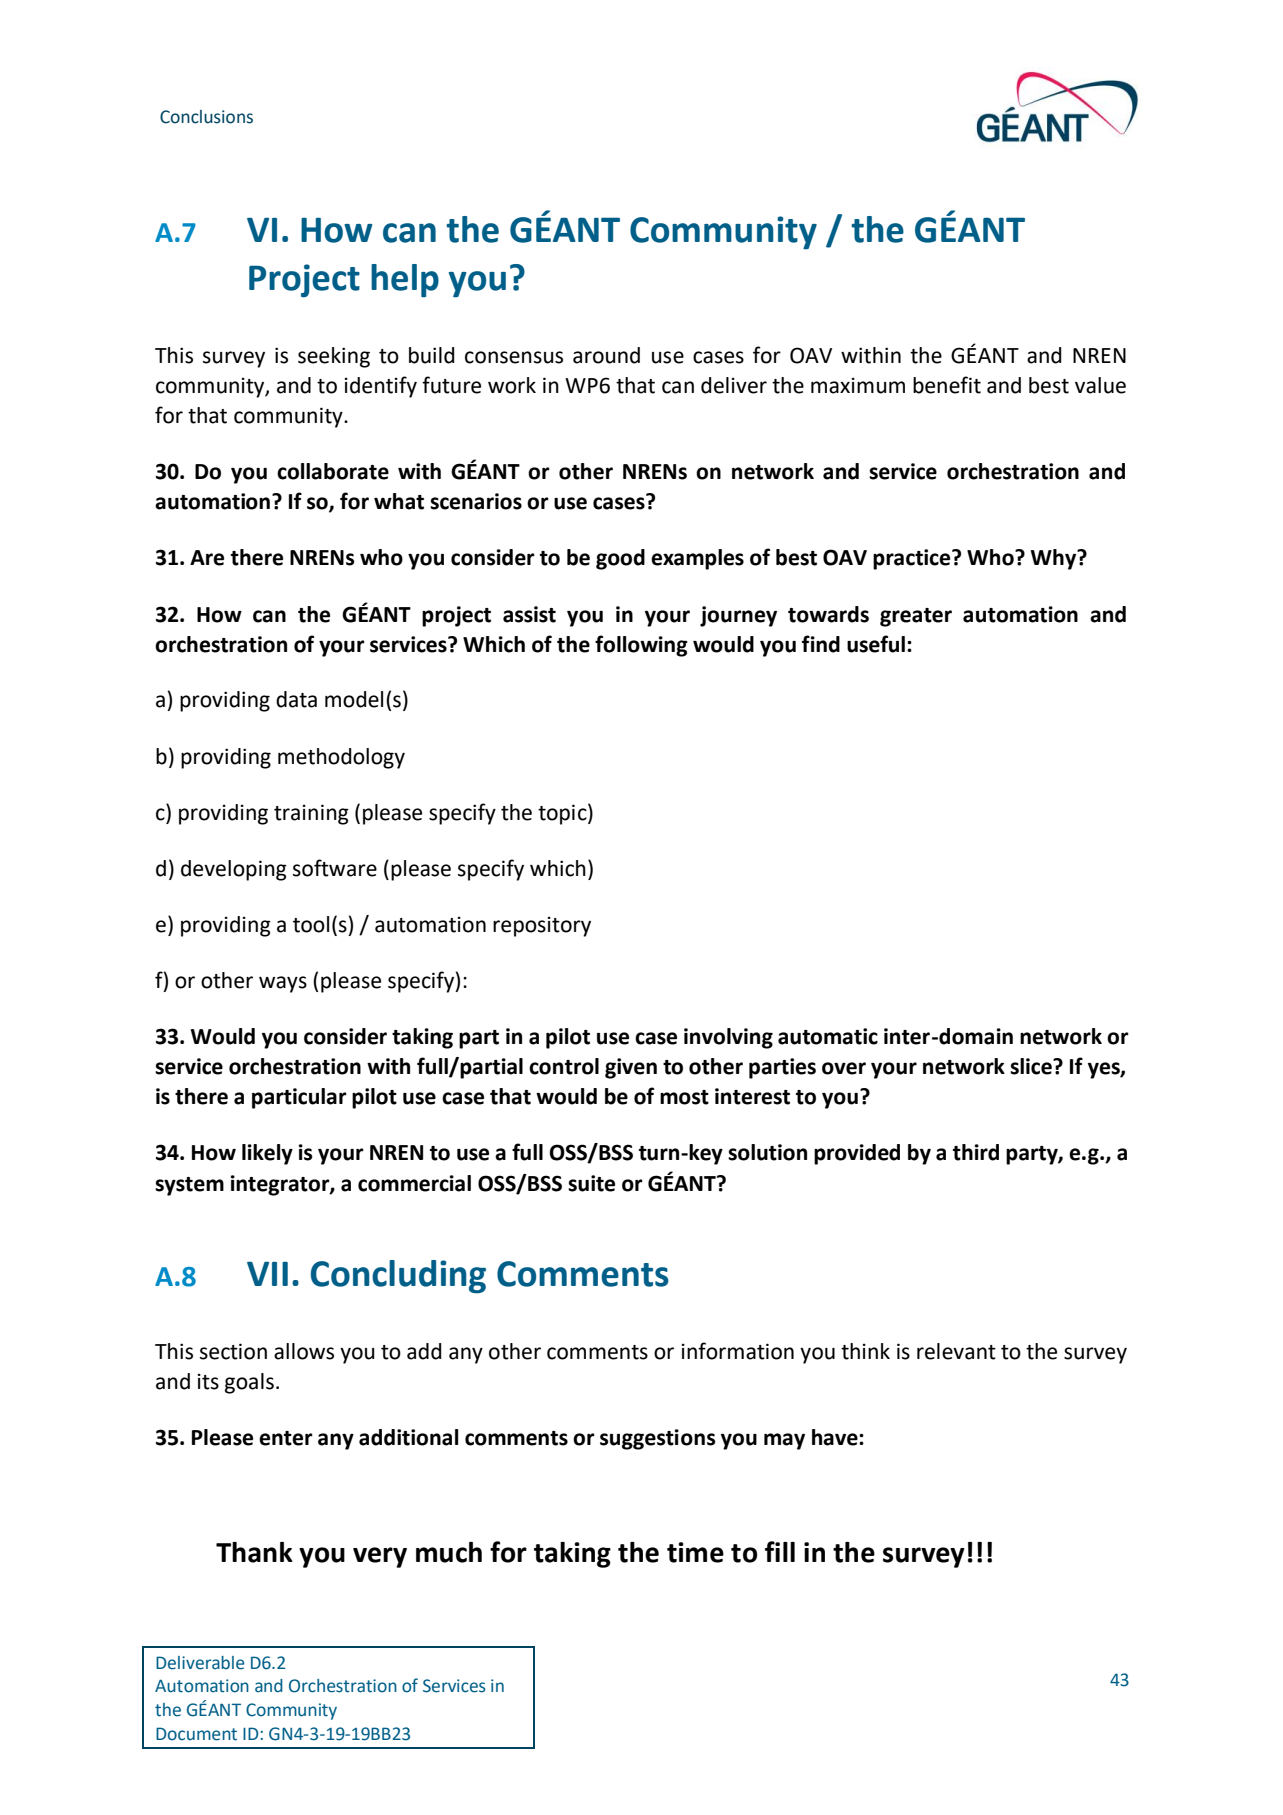 Image resolution: width=1283 pixels, height=1815 pixels. What do you see at coordinates (1032, 1066) in the document?
I see `slice` at bounding box center [1032, 1066].
